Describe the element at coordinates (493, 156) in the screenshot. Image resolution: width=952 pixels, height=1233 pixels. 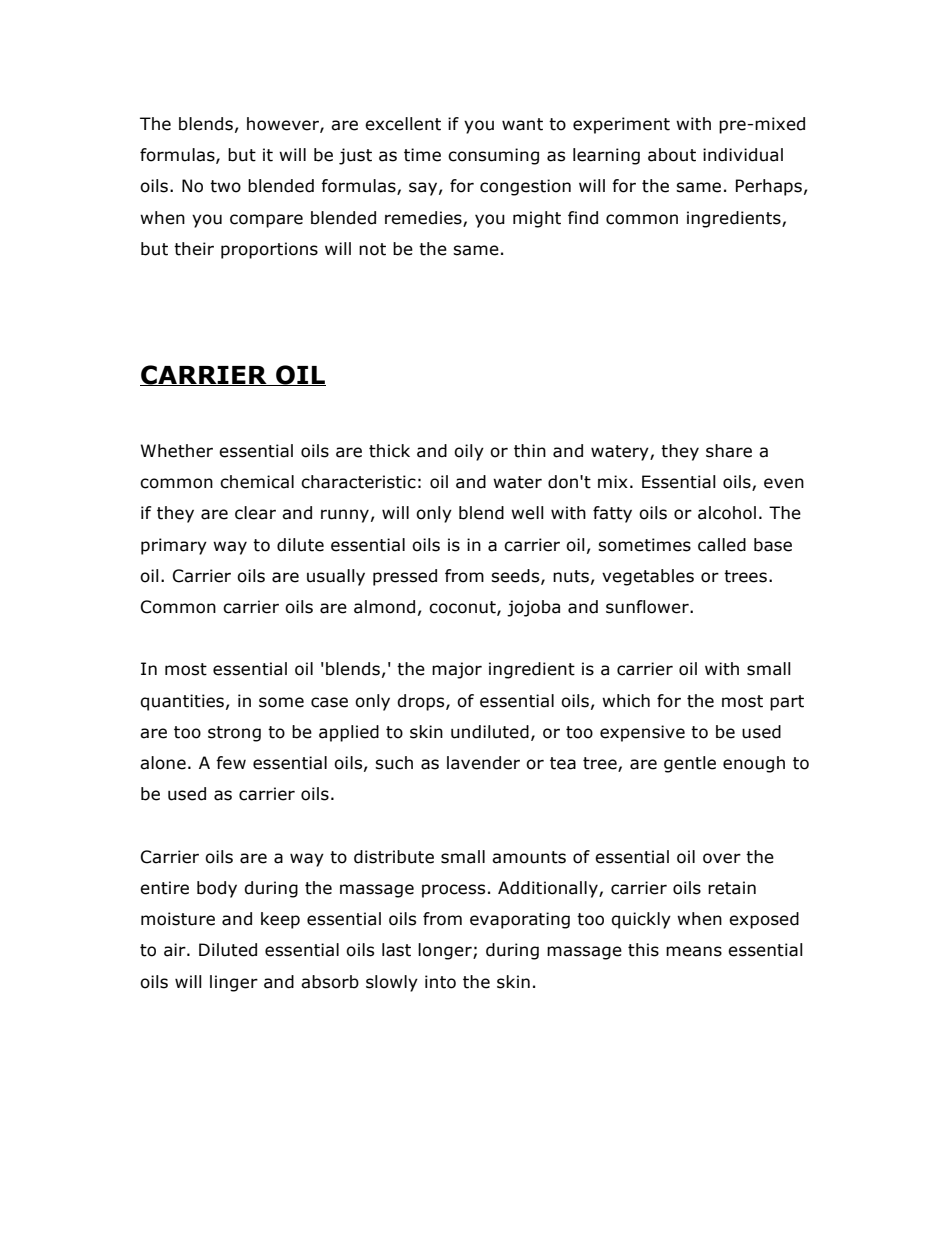
I see `consuming` at that location.
